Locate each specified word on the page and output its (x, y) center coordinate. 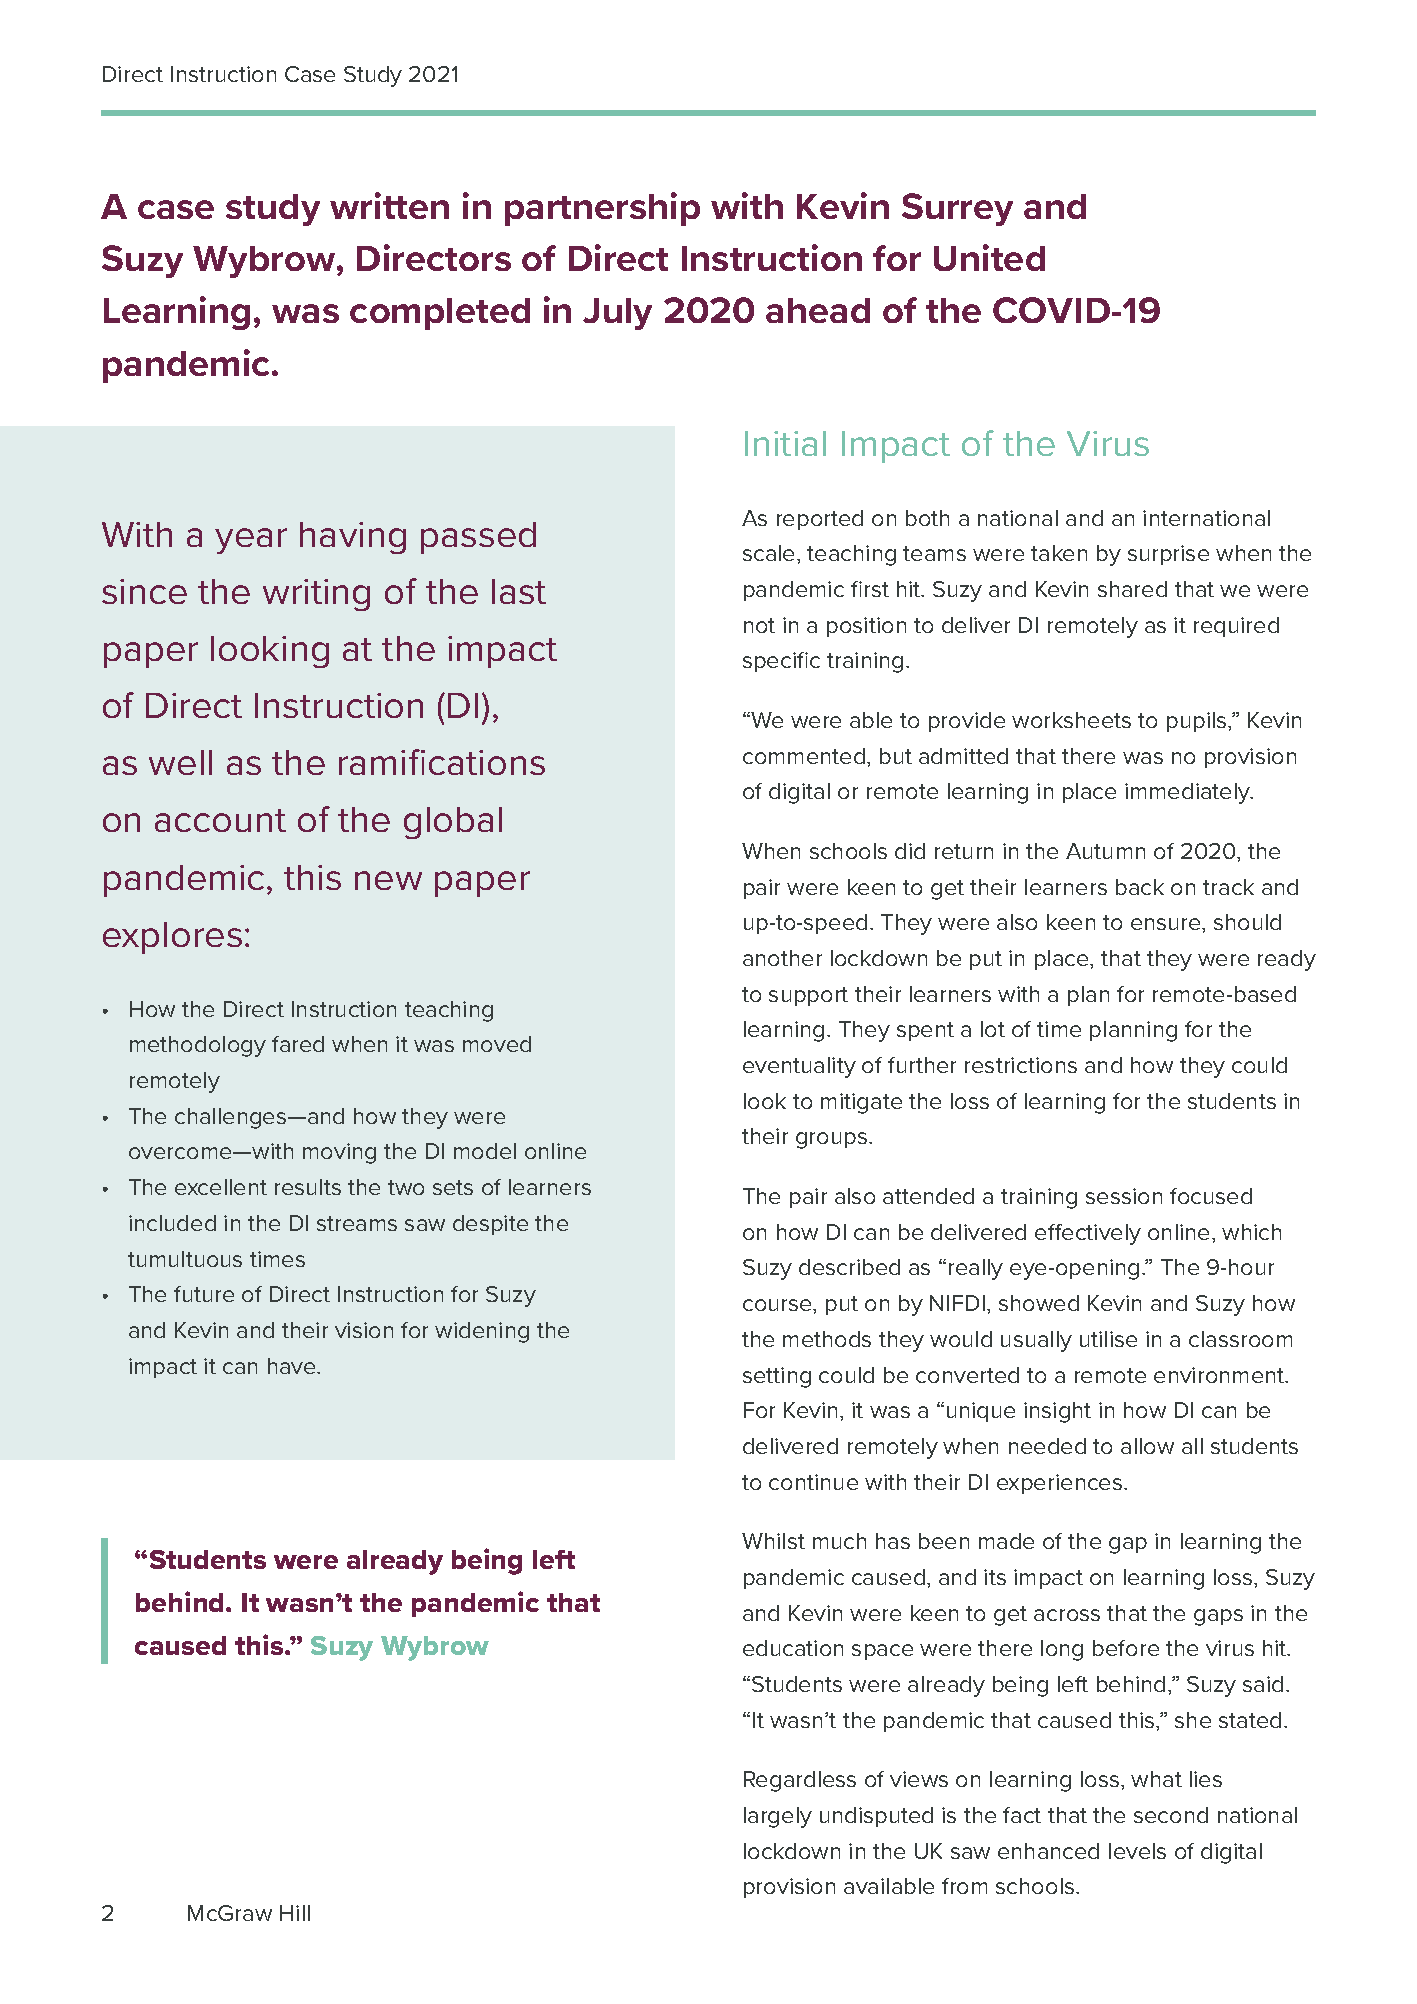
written (389, 205)
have (293, 1366)
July (617, 314)
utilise (1108, 1339)
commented (804, 756)
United (989, 257)
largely (778, 1817)
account (220, 820)
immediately (1189, 793)
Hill (295, 1913)
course (778, 1305)
